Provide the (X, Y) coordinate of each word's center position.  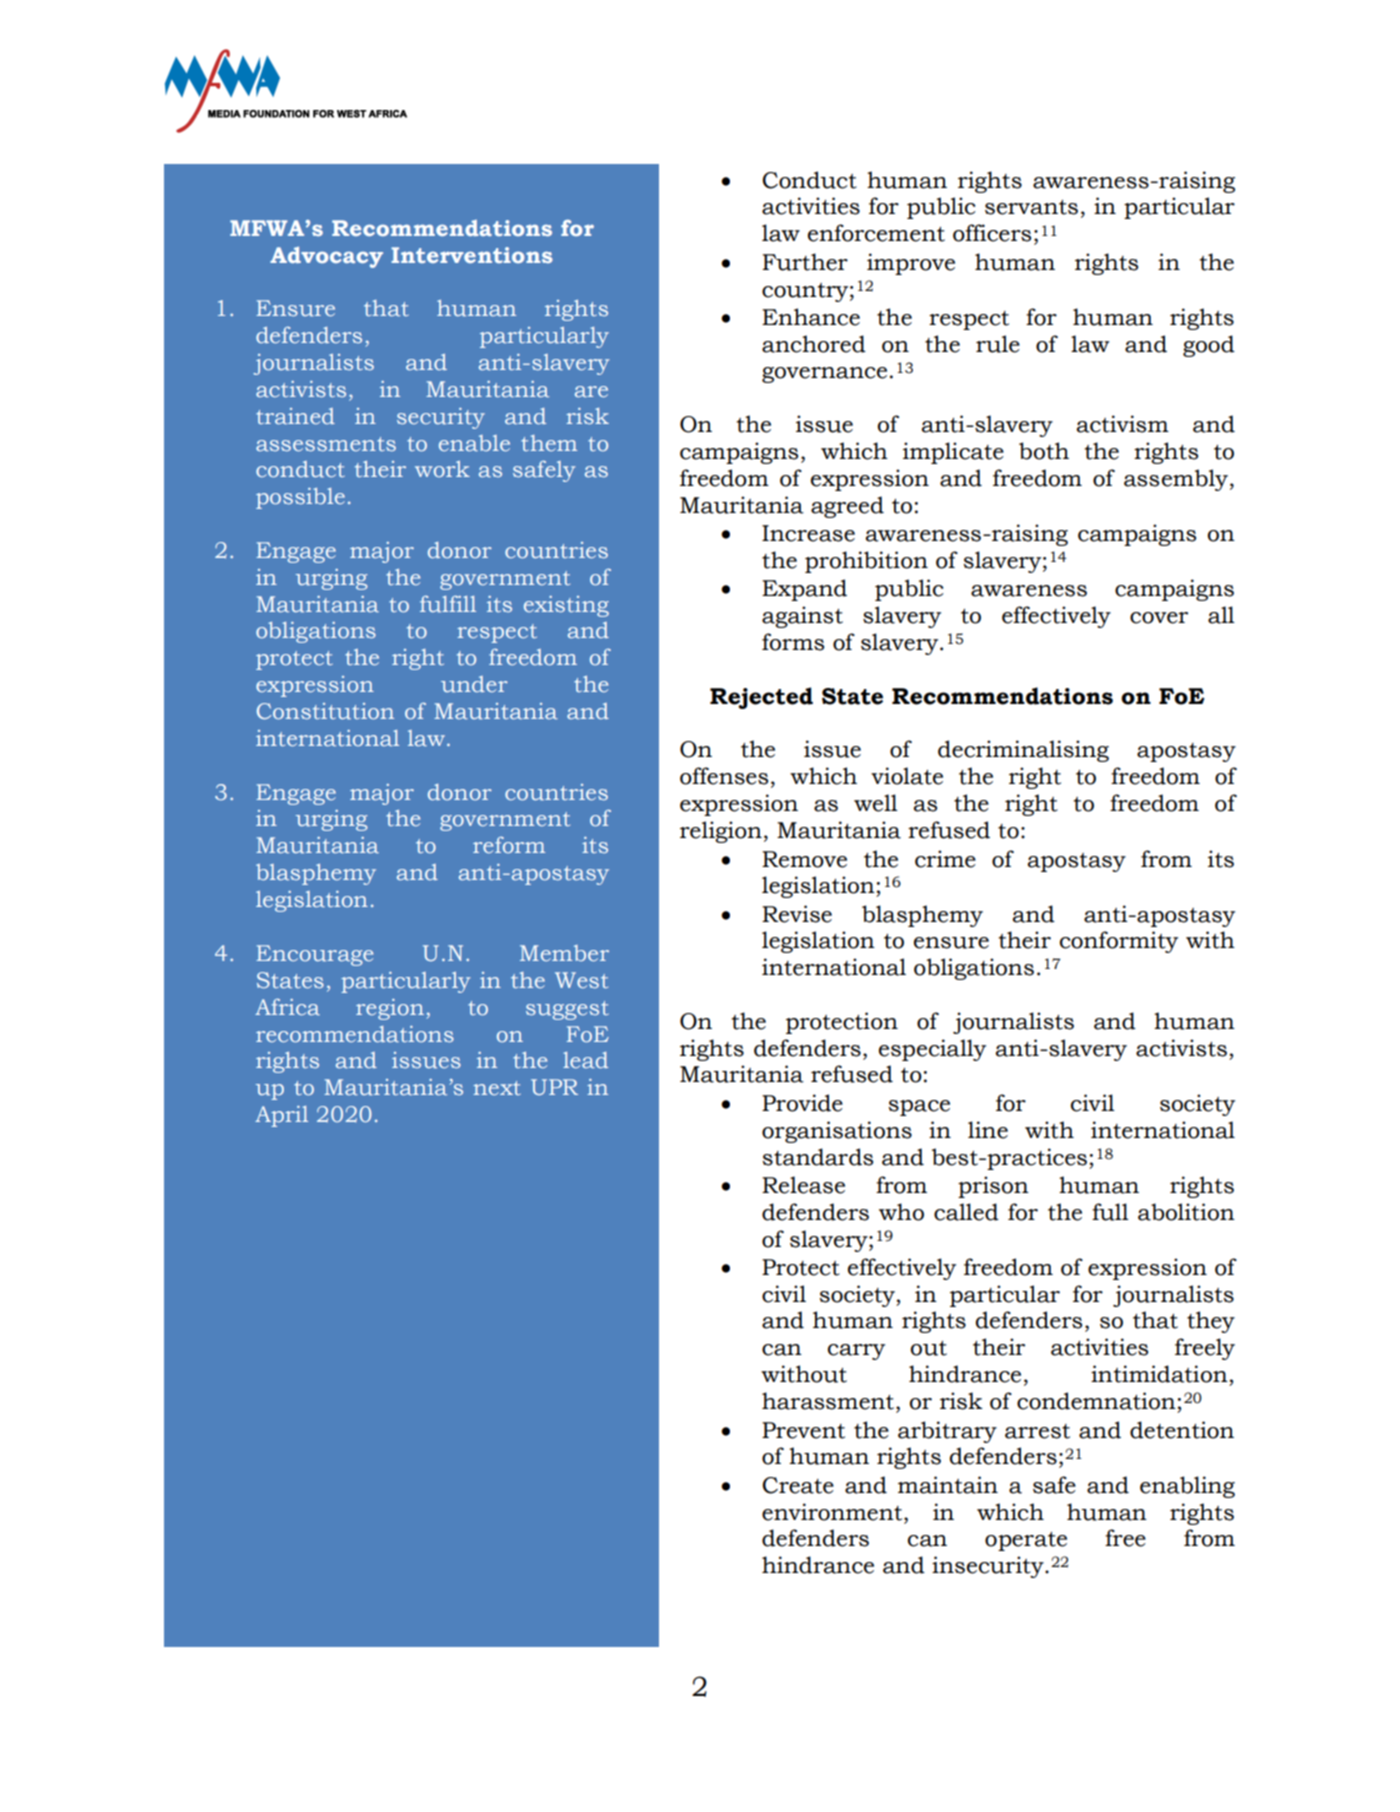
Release (803, 1185)
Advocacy (326, 257)
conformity (1119, 942)
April (281, 1116)
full (1110, 1212)
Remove (804, 859)
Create (798, 1485)
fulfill (448, 604)
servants (1031, 207)
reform (509, 845)
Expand (804, 590)
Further (805, 262)
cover (1159, 618)
